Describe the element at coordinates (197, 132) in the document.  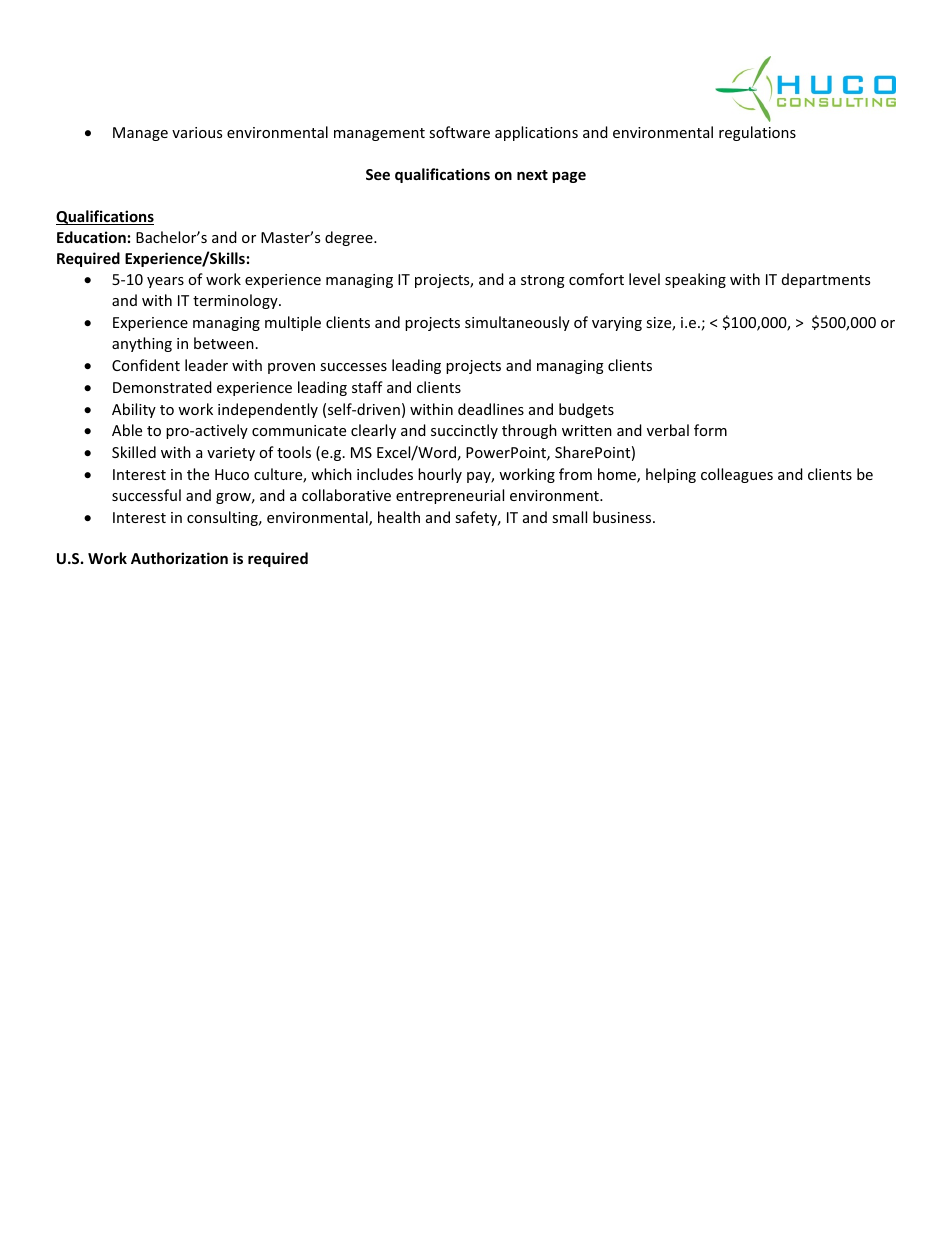
I see `various` at that location.
